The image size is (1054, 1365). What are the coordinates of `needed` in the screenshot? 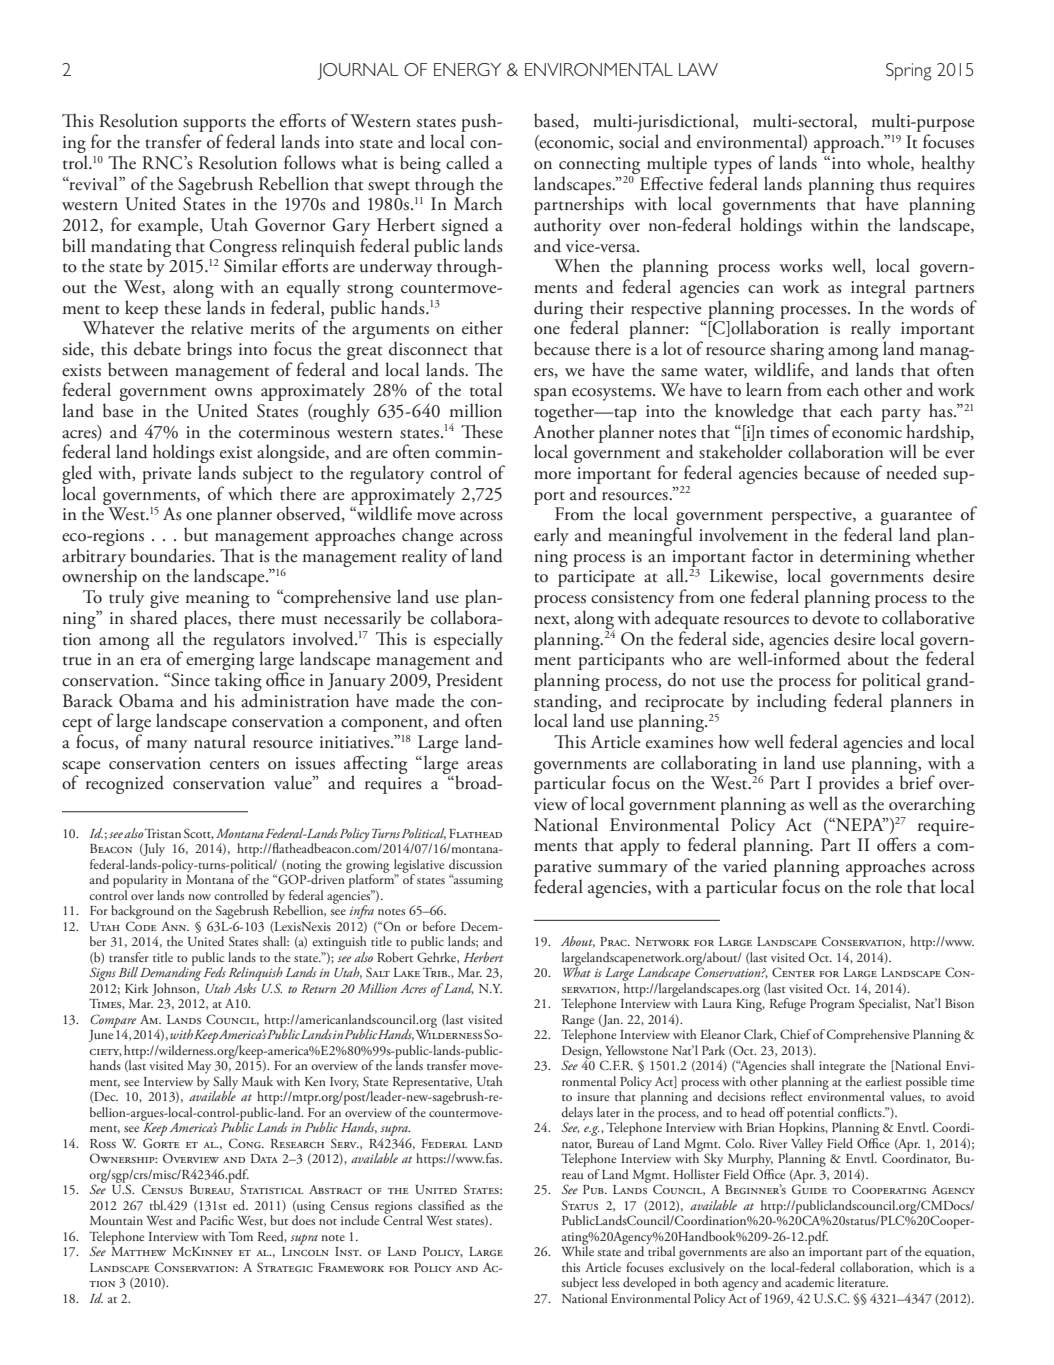 It's located at (911, 472).
